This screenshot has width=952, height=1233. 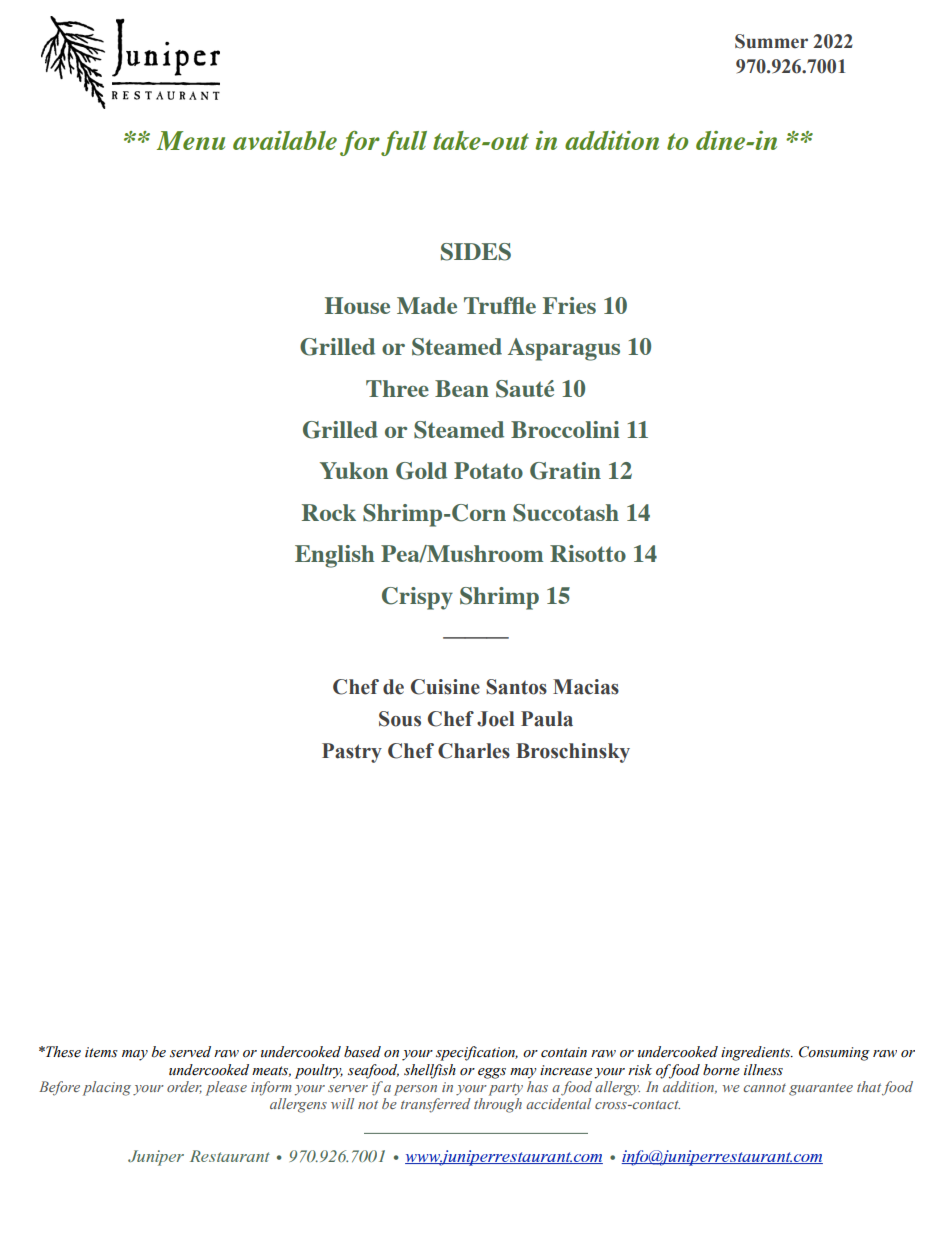 I want to click on Pastry, so click(x=352, y=753).
